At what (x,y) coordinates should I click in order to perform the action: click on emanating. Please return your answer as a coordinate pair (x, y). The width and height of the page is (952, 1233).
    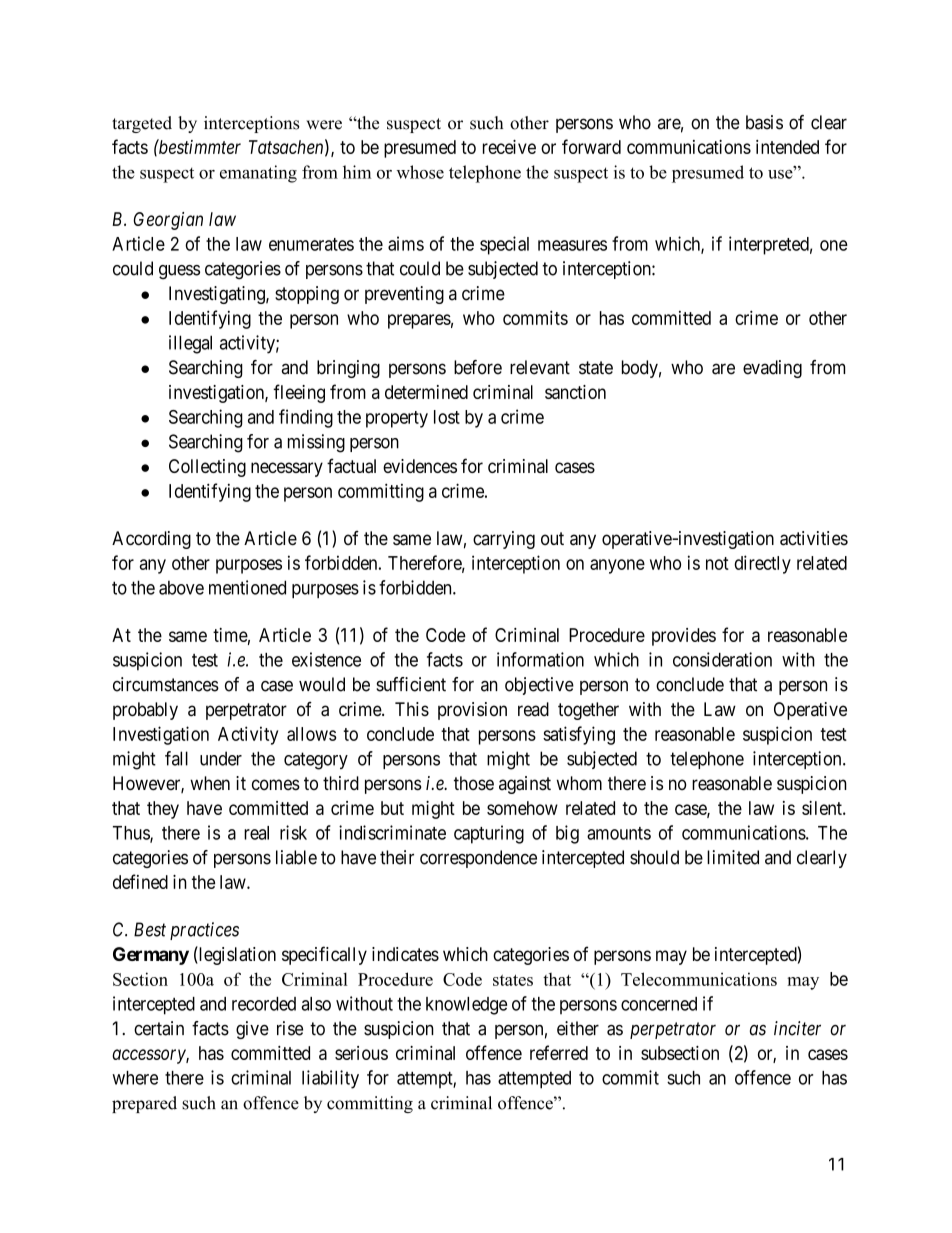
    Looking at the image, I should click on (258, 174).
